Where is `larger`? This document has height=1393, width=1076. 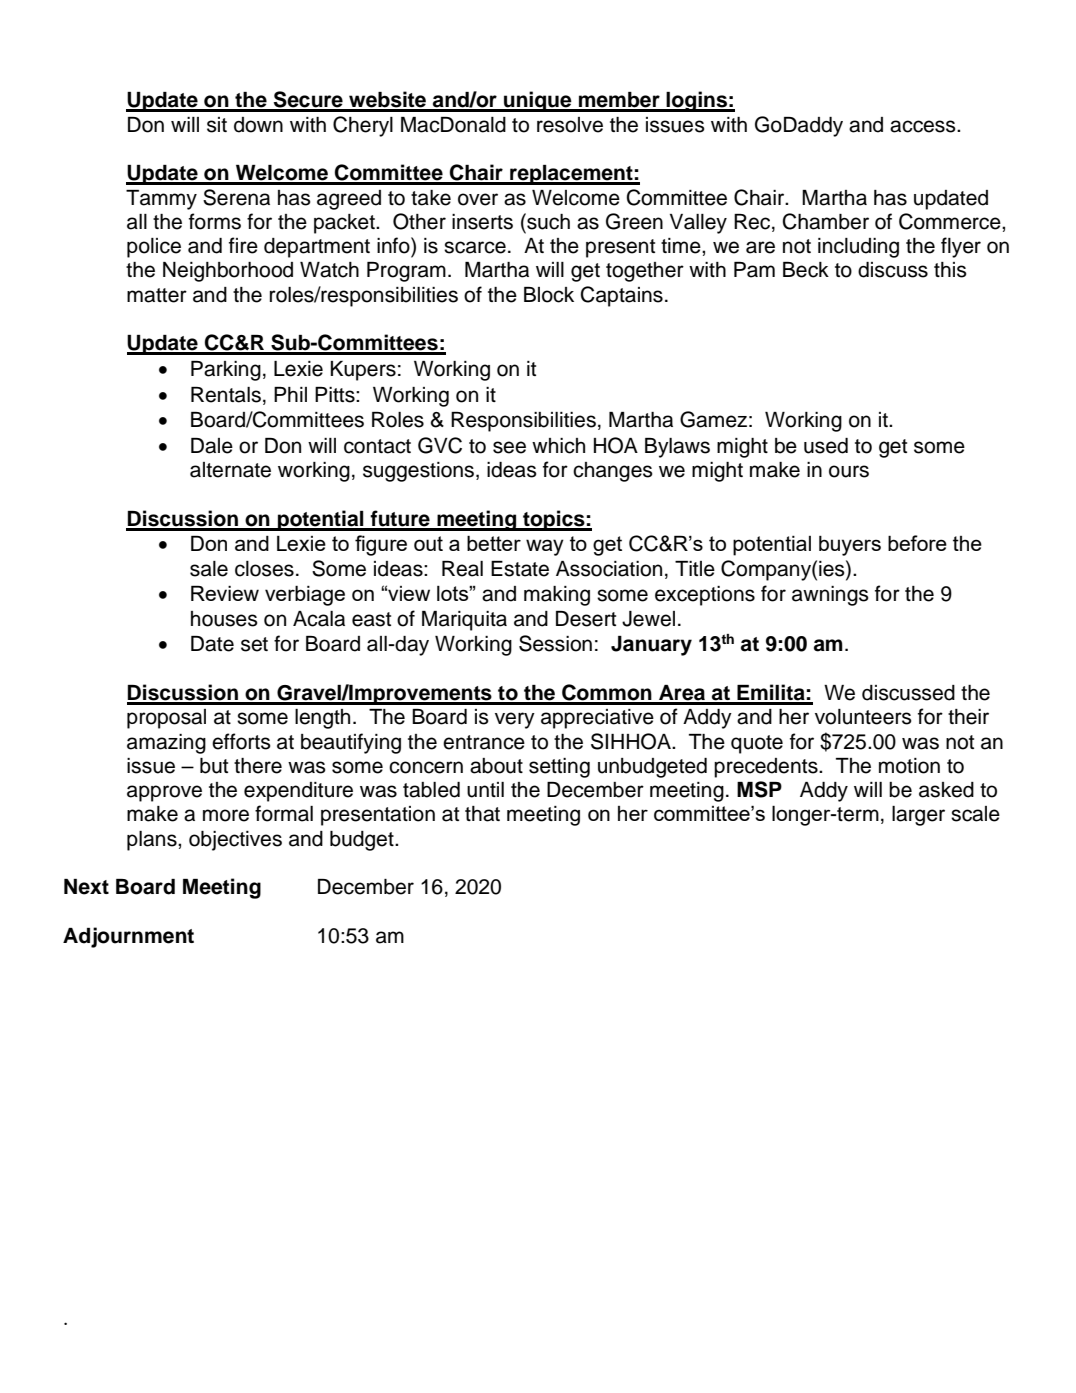 larger is located at coordinates (918, 816).
